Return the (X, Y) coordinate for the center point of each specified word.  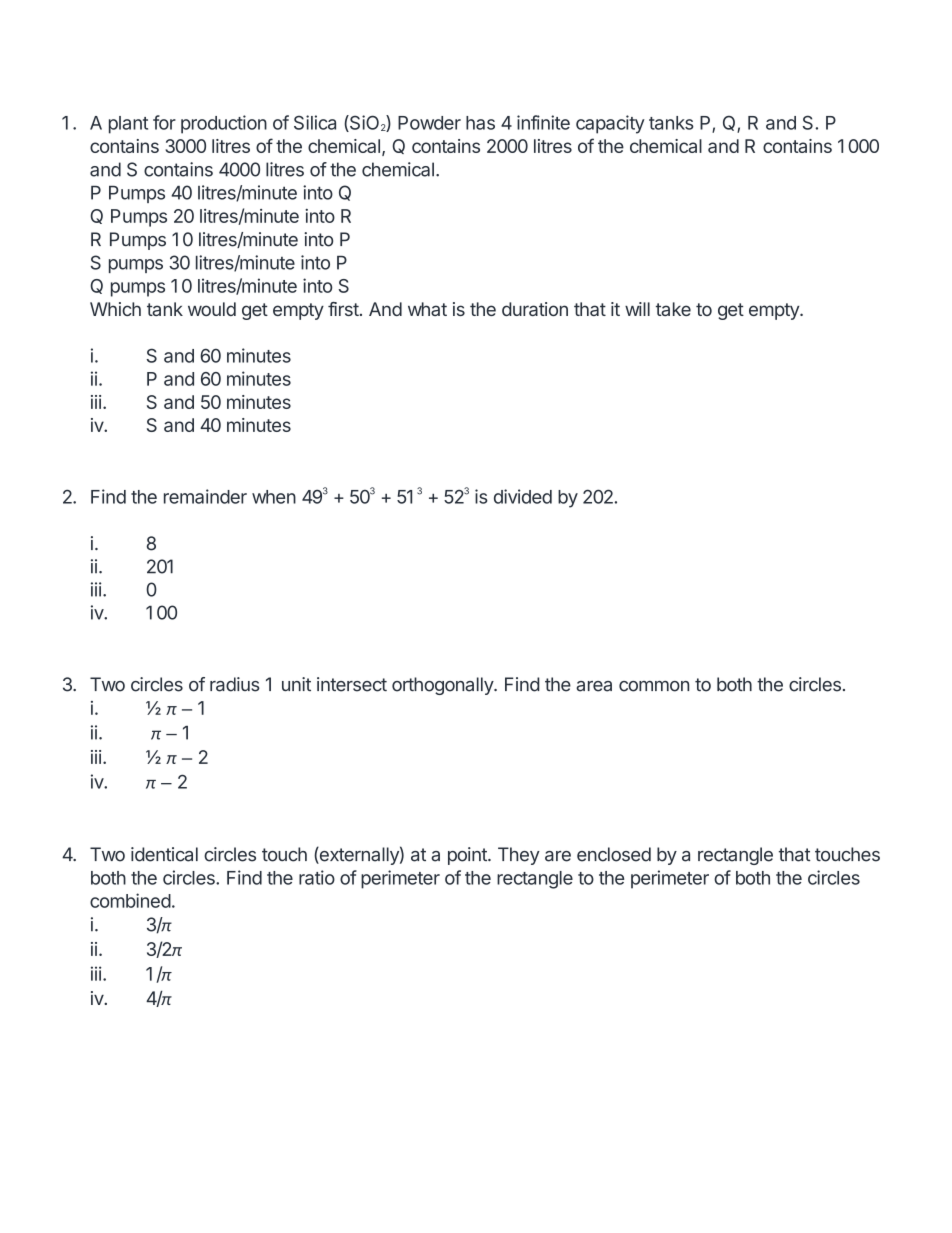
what (427, 309)
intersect (352, 684)
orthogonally (443, 686)
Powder (429, 123)
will (637, 309)
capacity (610, 124)
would (212, 309)
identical (164, 854)
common (654, 686)
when (274, 497)
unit (296, 684)
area (594, 686)
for (164, 122)
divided (523, 496)
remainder (205, 496)
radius (235, 684)
